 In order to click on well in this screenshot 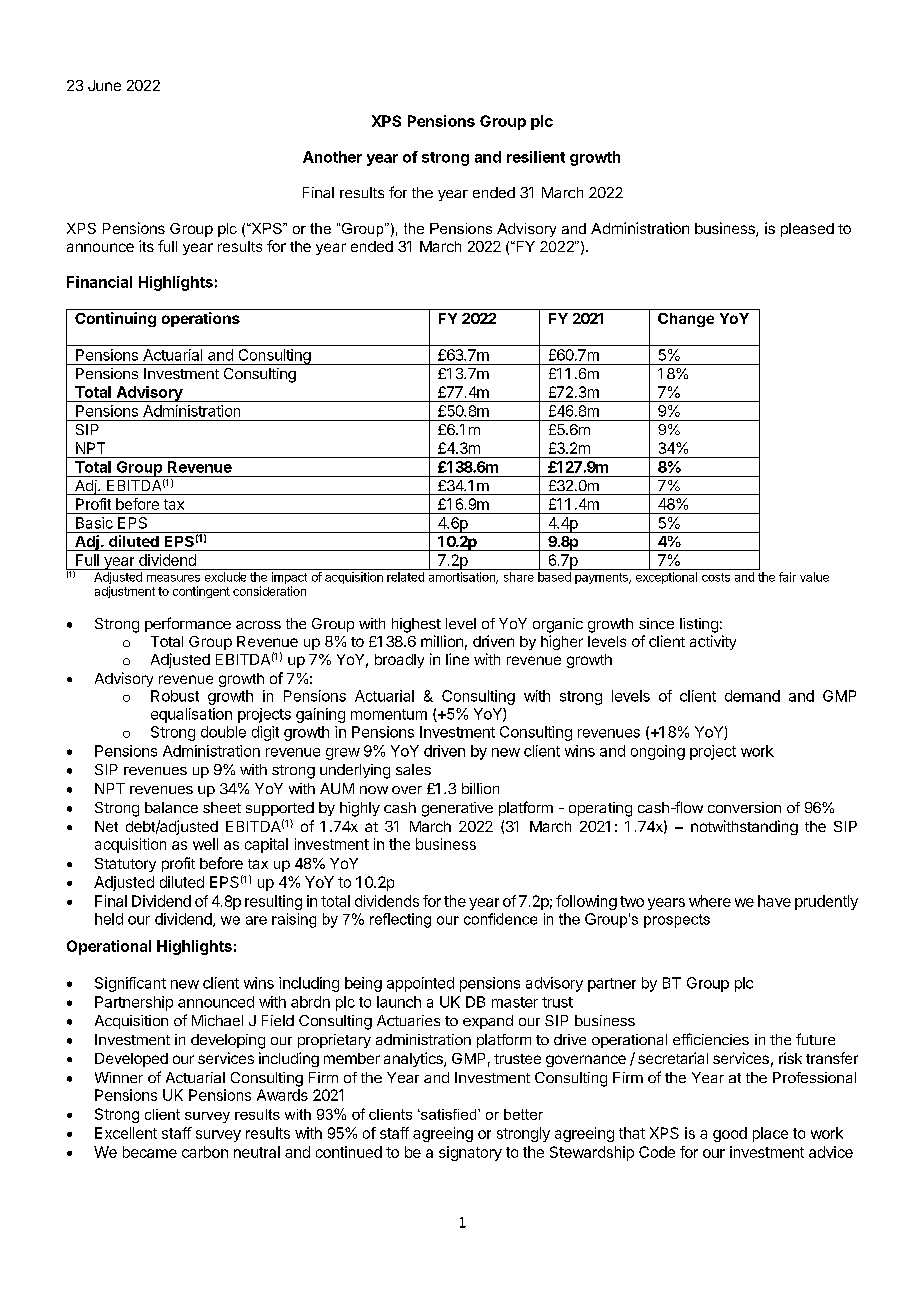, I will do `click(205, 844)`.
